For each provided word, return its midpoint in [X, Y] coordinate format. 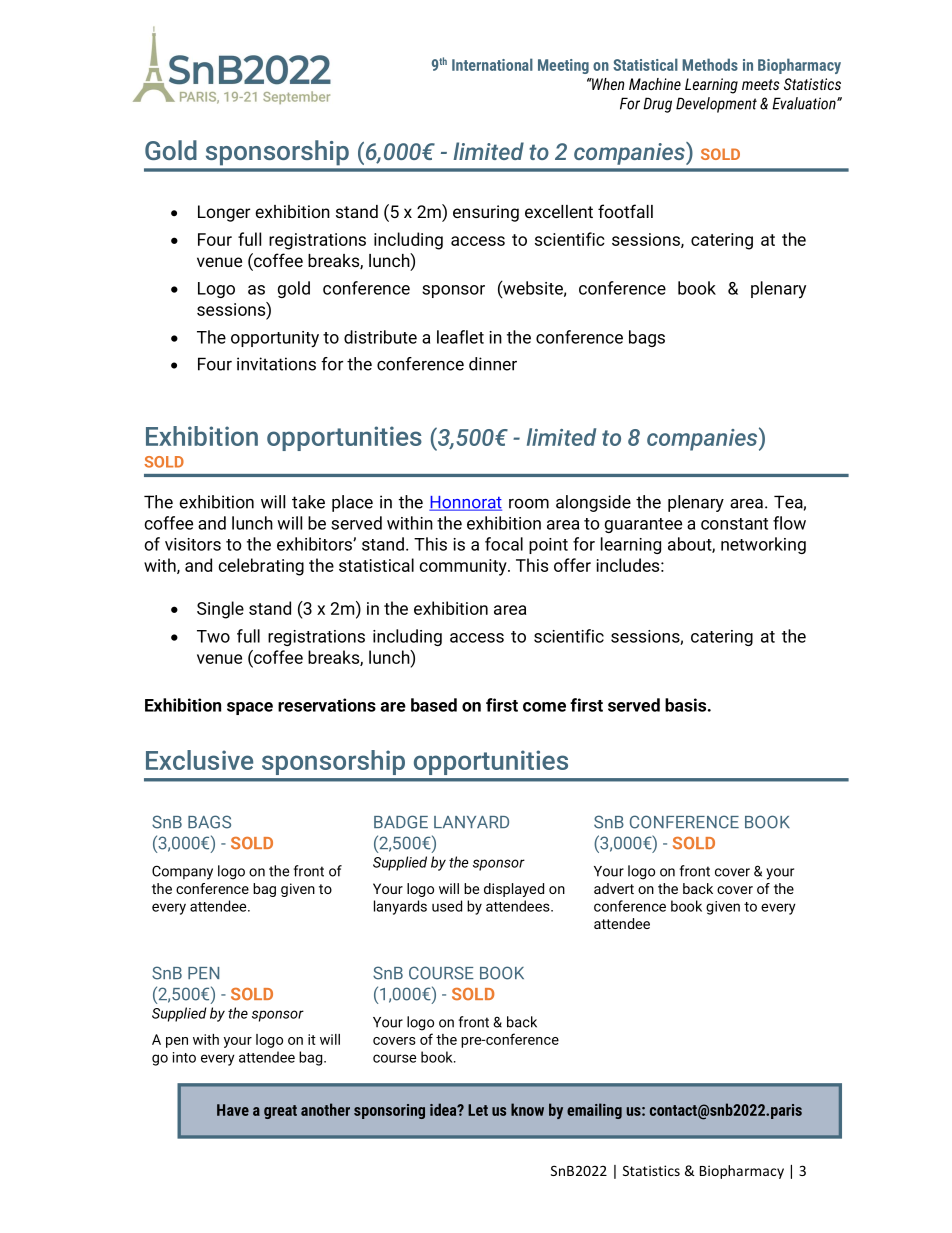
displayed [514, 890]
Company [182, 872]
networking [763, 545]
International [492, 64]
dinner [493, 364]
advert [614, 888]
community [464, 567]
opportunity [275, 339]
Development [716, 105]
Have [233, 1110]
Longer [224, 213]
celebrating [261, 567]
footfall [625, 211]
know [527, 1109]
